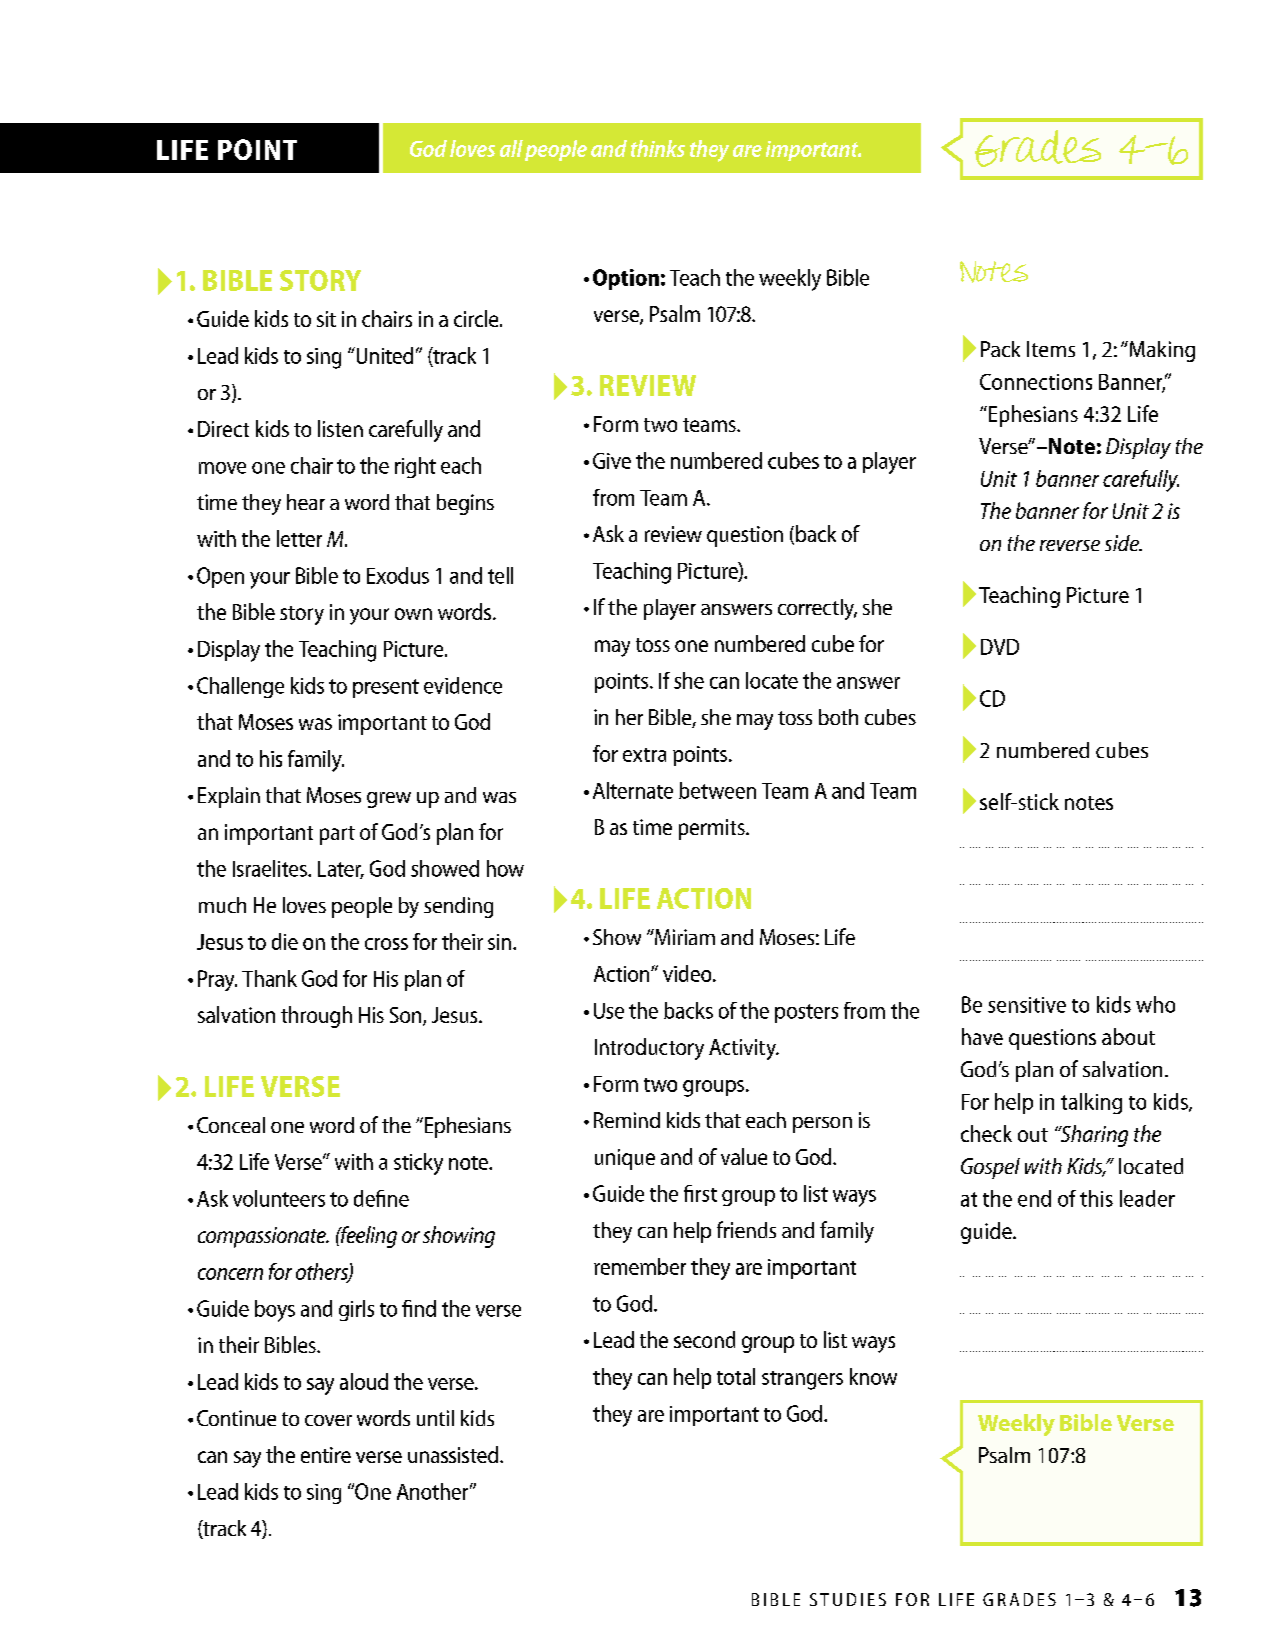  Describe the element at coordinates (1123, 543) in the screenshot. I see `side` at that location.
